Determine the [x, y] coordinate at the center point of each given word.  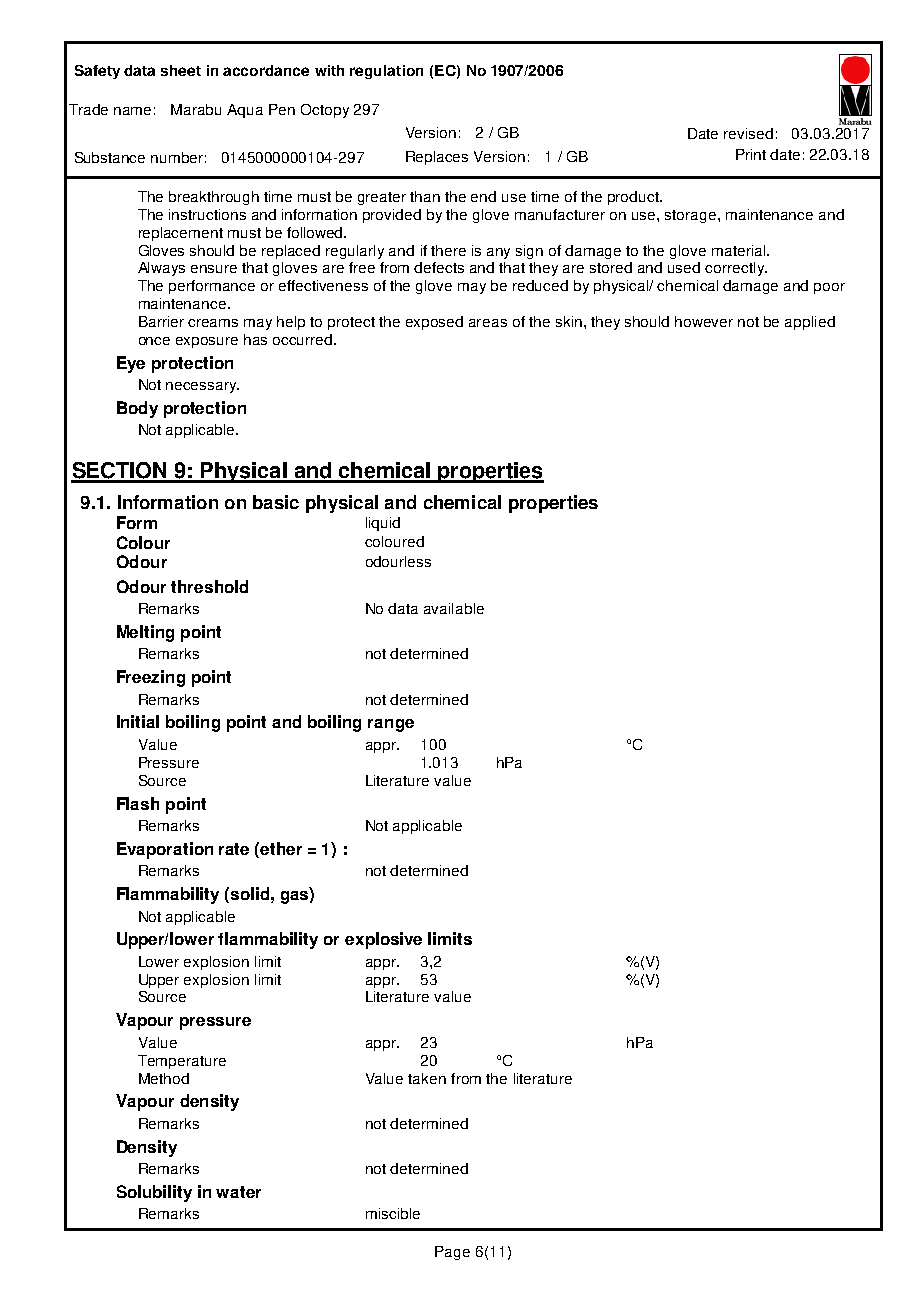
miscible [393, 1213]
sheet [181, 70]
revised [748, 133]
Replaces [437, 158]
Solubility [154, 1193]
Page [452, 1253]
